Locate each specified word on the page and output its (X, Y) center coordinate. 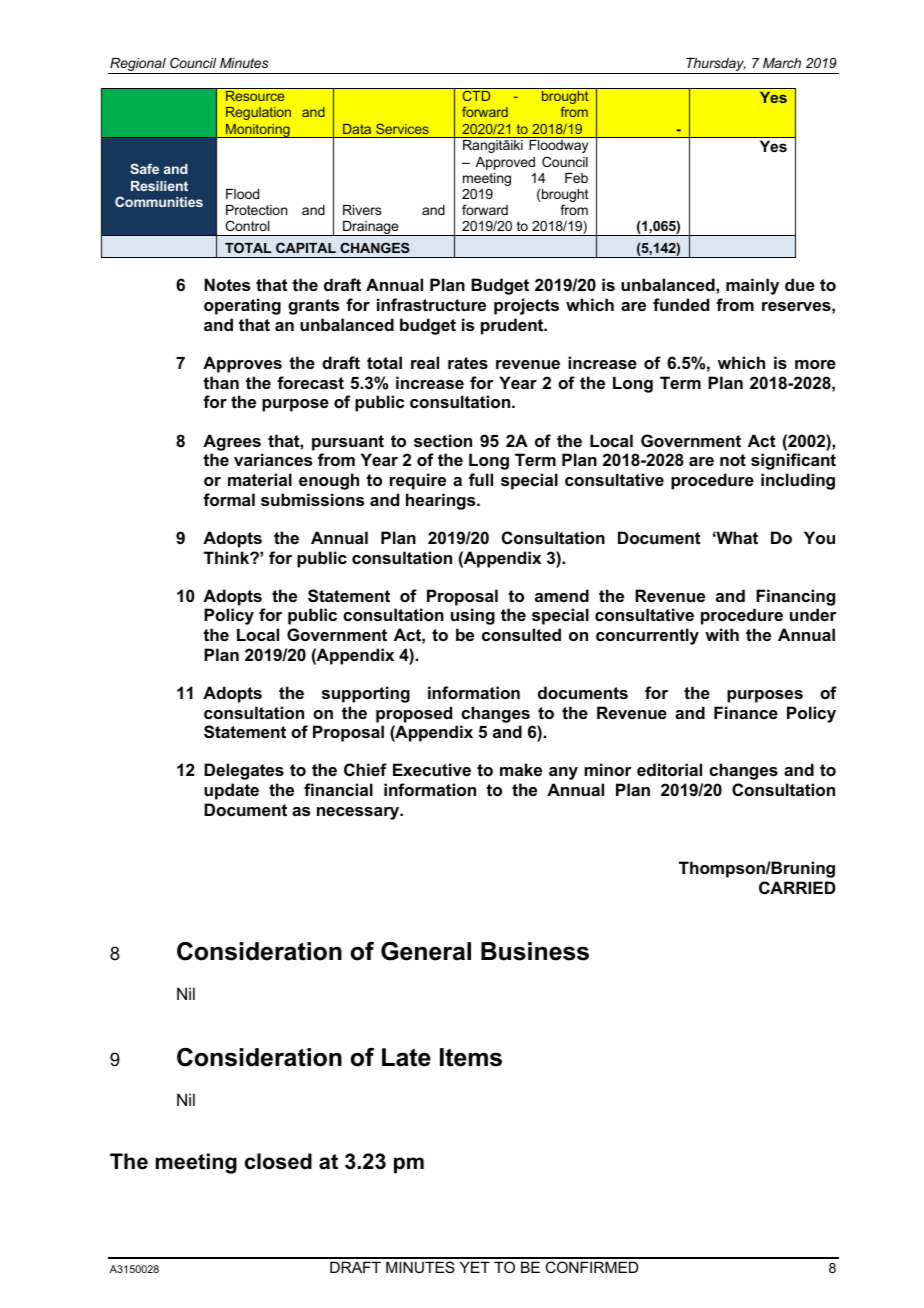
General (426, 951)
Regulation (258, 113)
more (815, 364)
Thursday (715, 66)
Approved (505, 163)
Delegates (244, 771)
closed (278, 1161)
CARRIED (797, 887)
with (722, 634)
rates (468, 363)
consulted (521, 634)
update (231, 791)
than (221, 382)
